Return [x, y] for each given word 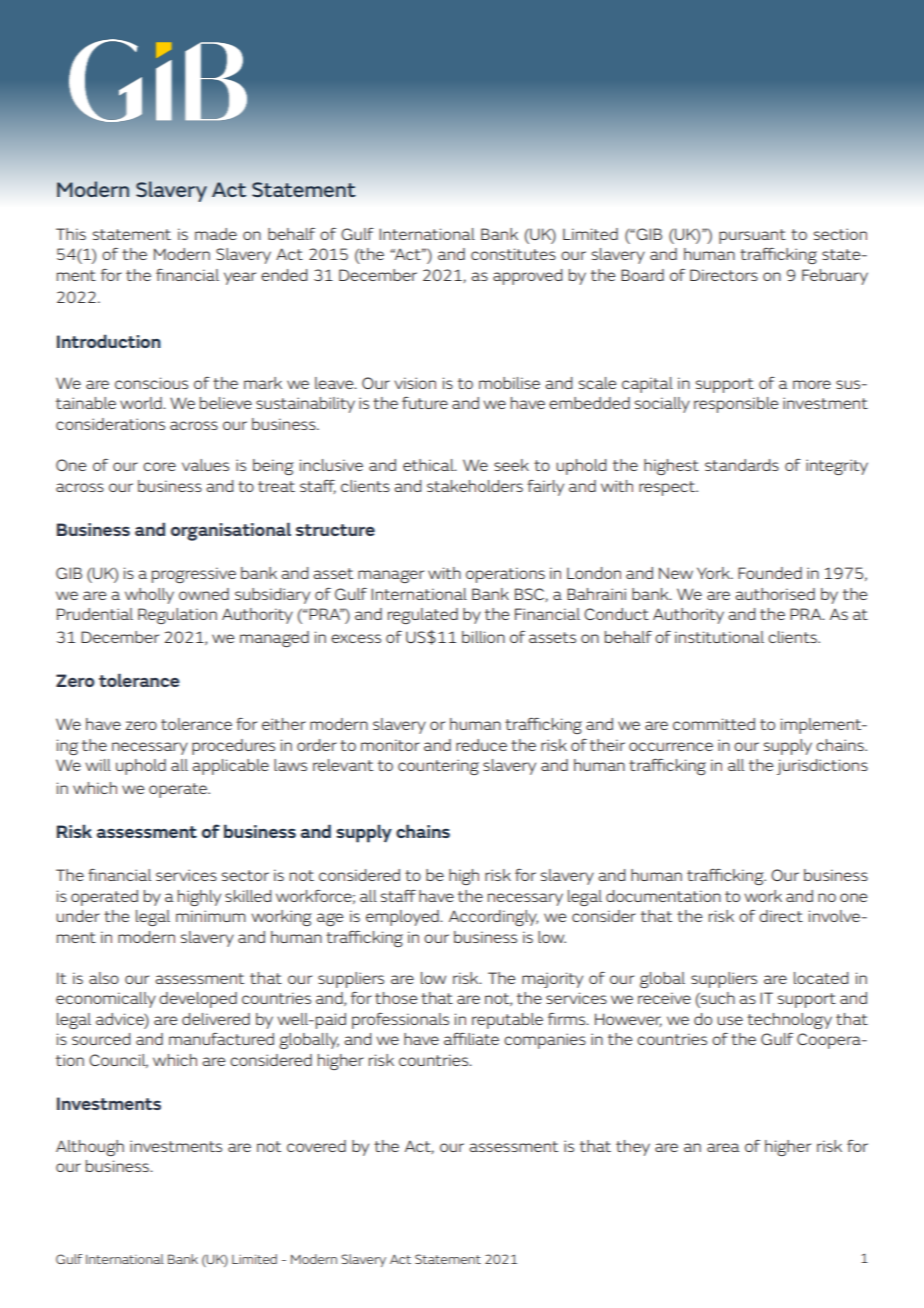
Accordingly [493, 918]
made [216, 234]
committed [714, 724]
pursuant [752, 236]
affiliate [471, 1038]
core [159, 466]
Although [90, 1148]
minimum [211, 916]
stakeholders [475, 486]
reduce [481, 745]
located [821, 978]
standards [742, 465]
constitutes [513, 254]
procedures [233, 747]
